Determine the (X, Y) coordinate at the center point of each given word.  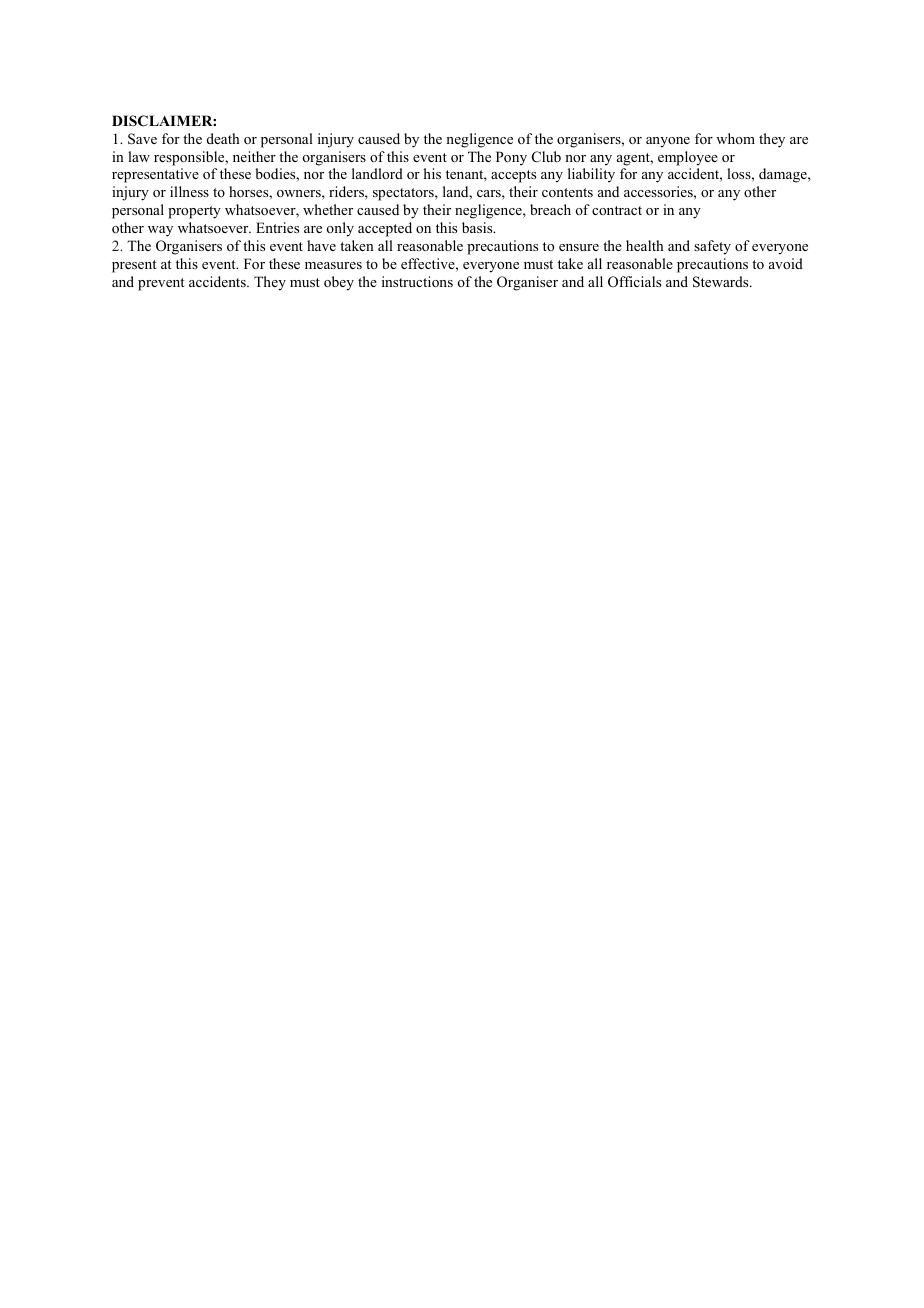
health (645, 245)
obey (339, 283)
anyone (668, 142)
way (160, 231)
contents (567, 192)
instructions (417, 281)
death (223, 138)
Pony (511, 158)
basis (478, 227)
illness (189, 191)
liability (591, 175)
